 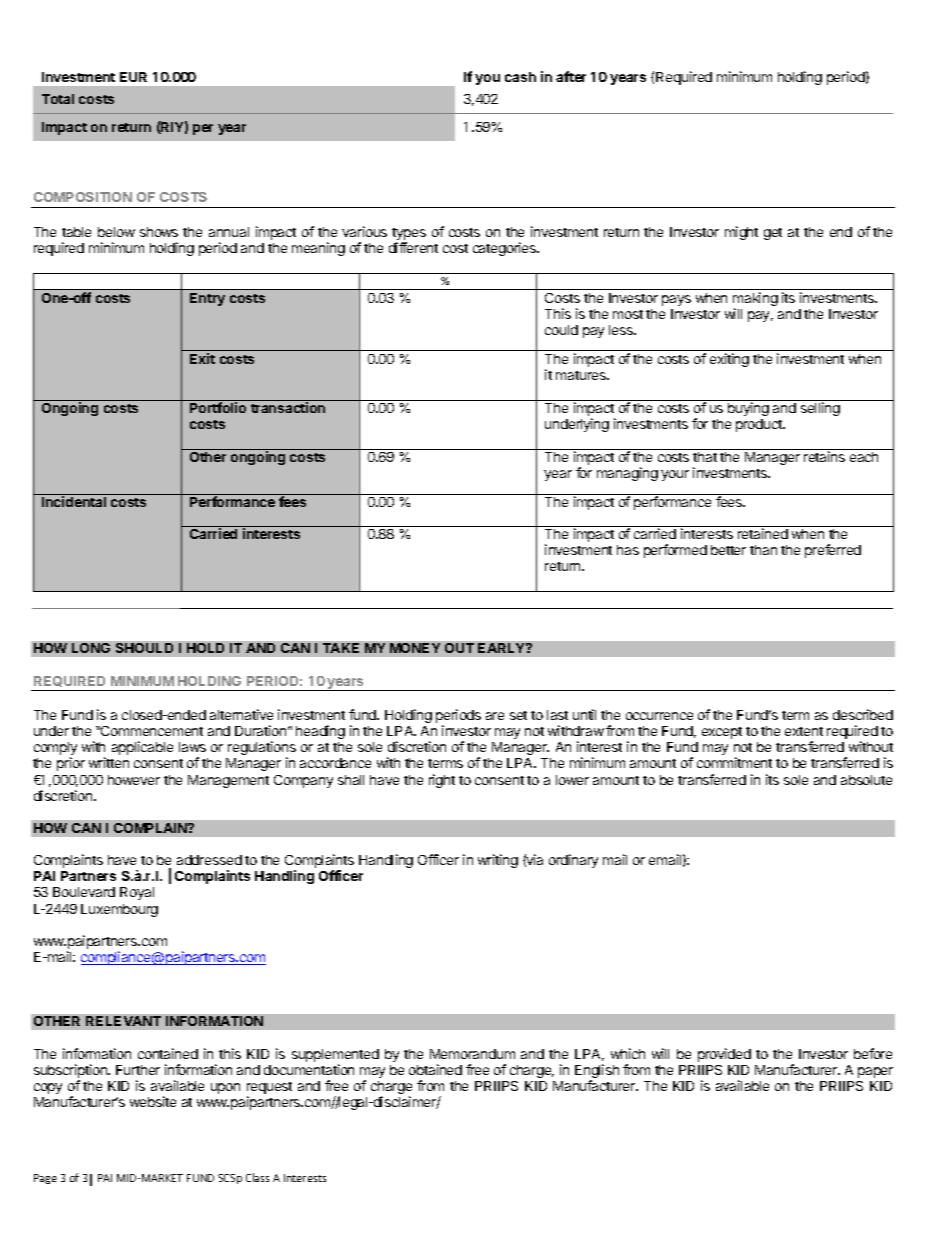 What do you see at coordinates (495, 716) in the screenshot?
I see `are` at bounding box center [495, 716].
